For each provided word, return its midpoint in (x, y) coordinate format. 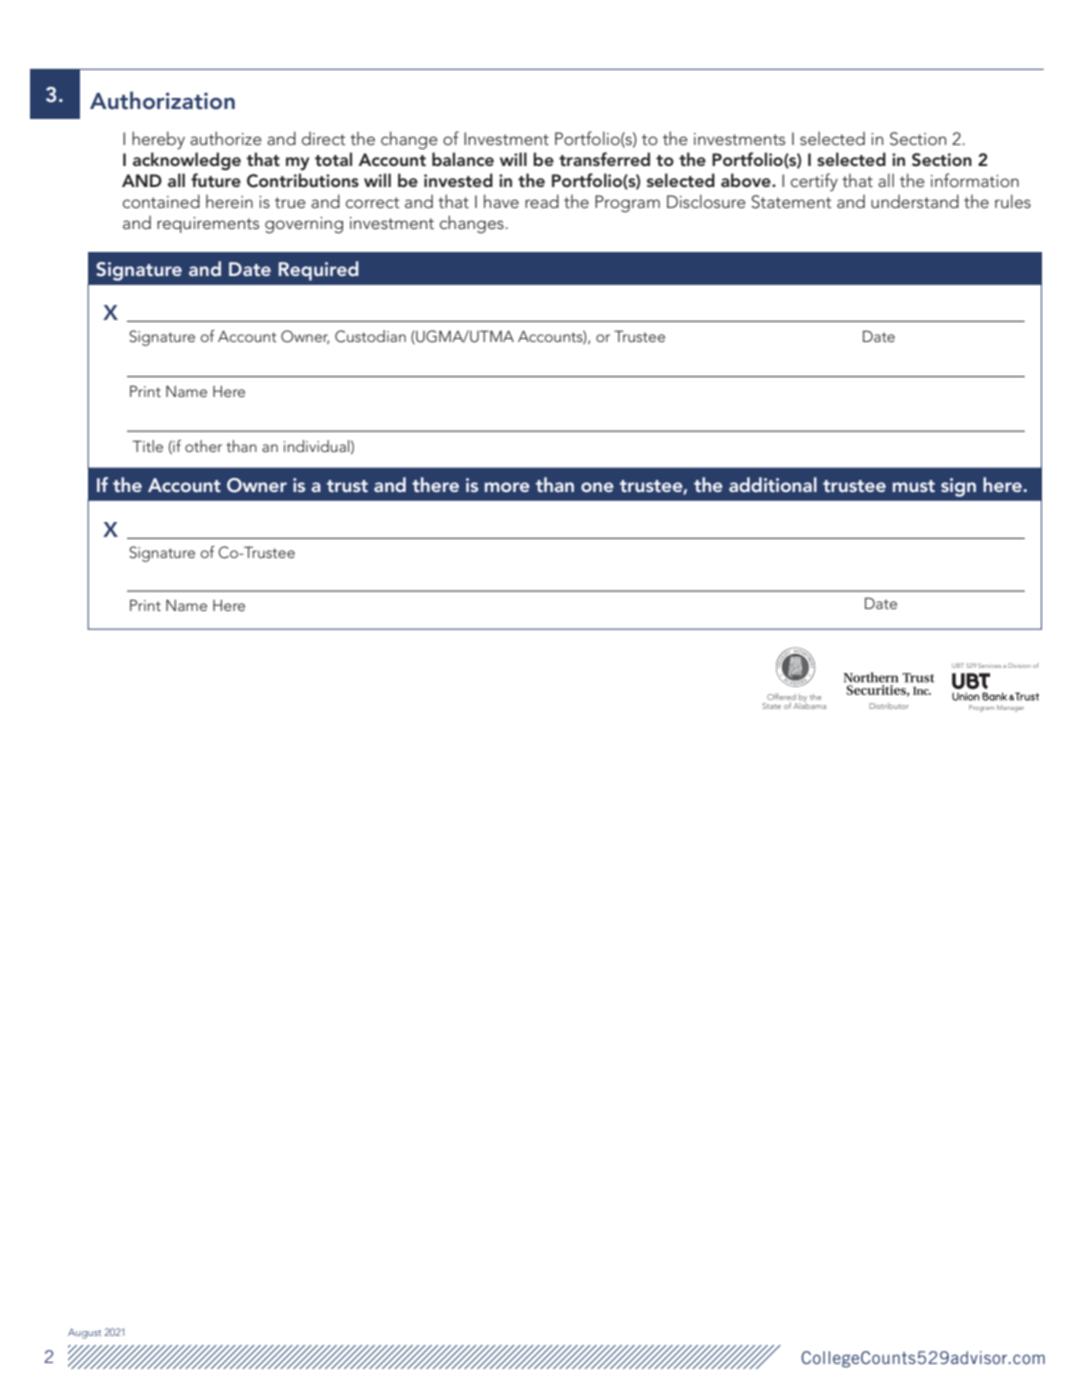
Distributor (889, 706)
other (203, 446)
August (84, 1333)
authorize (226, 138)
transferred (604, 159)
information (975, 180)
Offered (781, 696)
